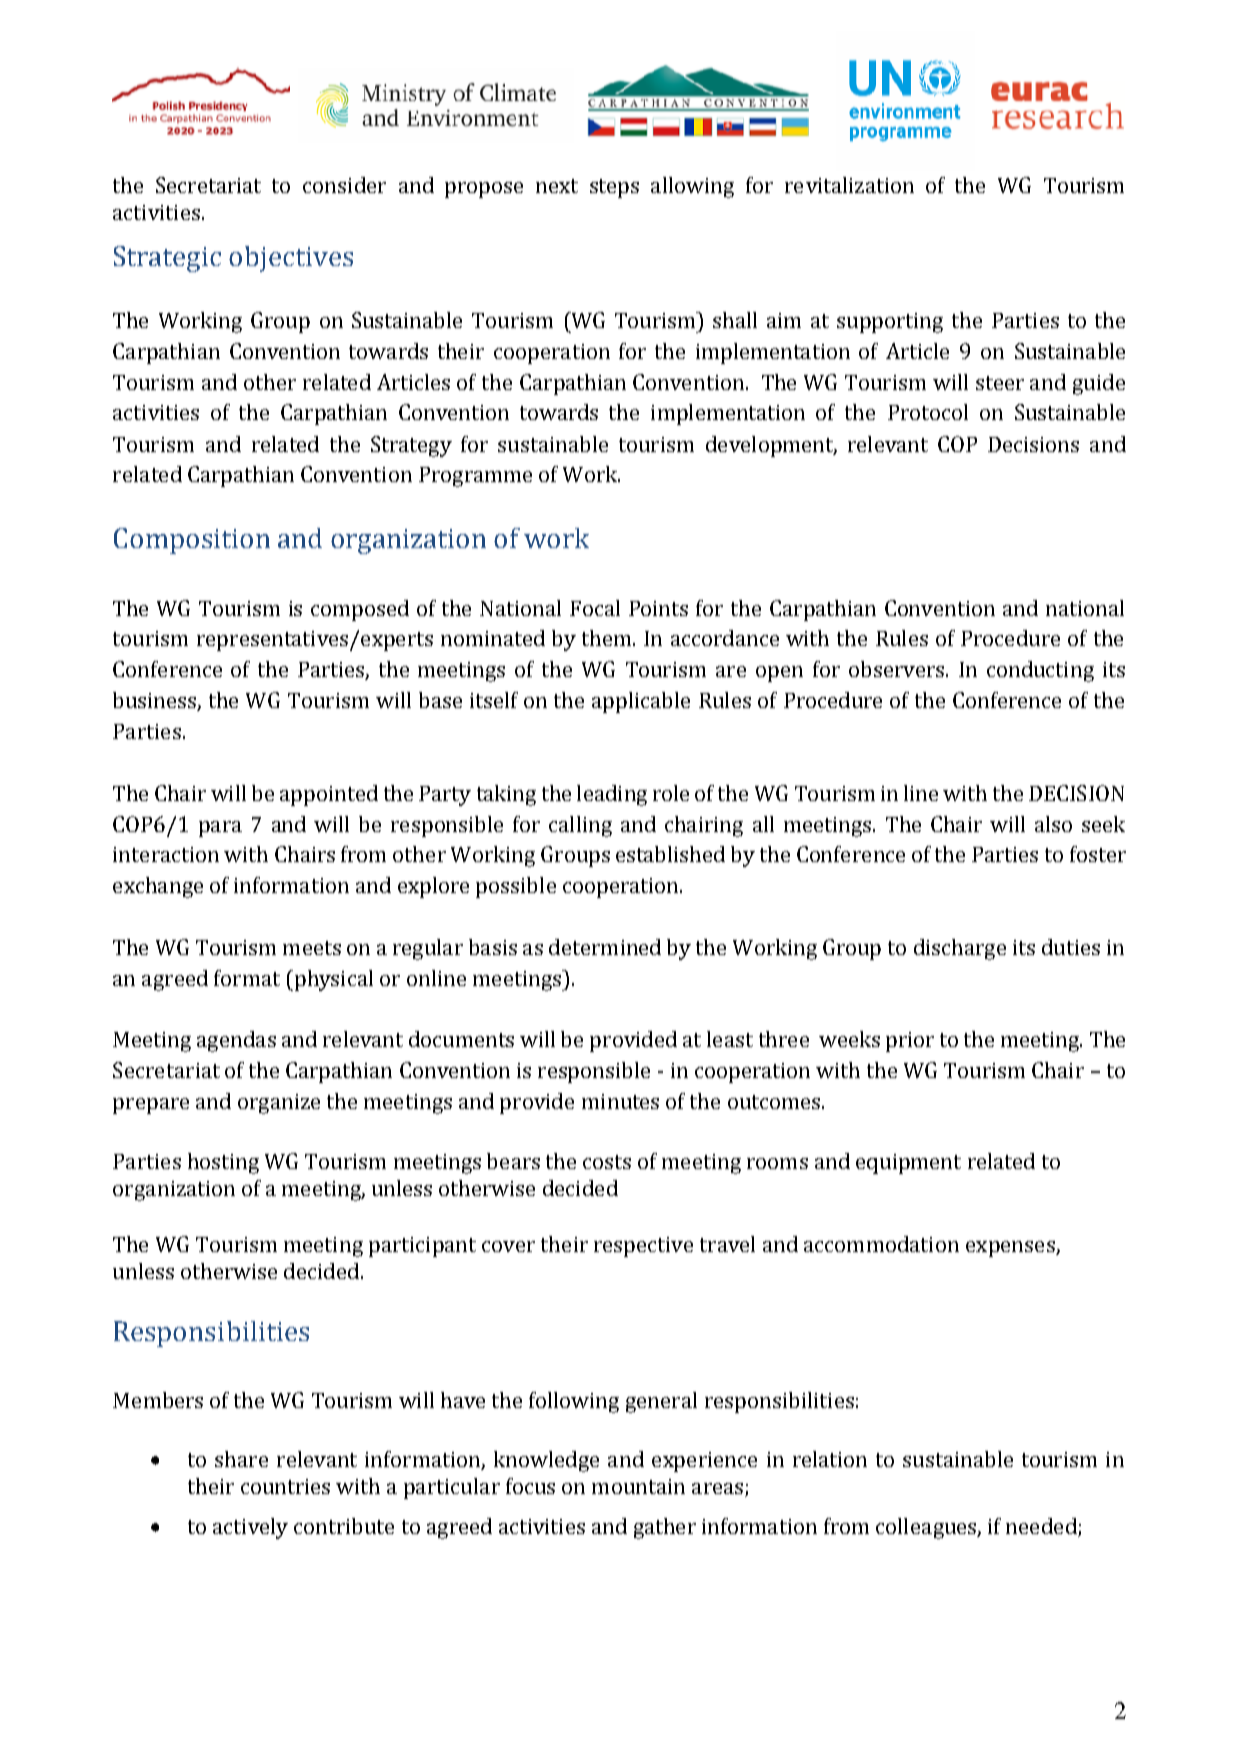 The height and width of the screenshot is (1752, 1238). I want to click on revitalization, so click(849, 185).
